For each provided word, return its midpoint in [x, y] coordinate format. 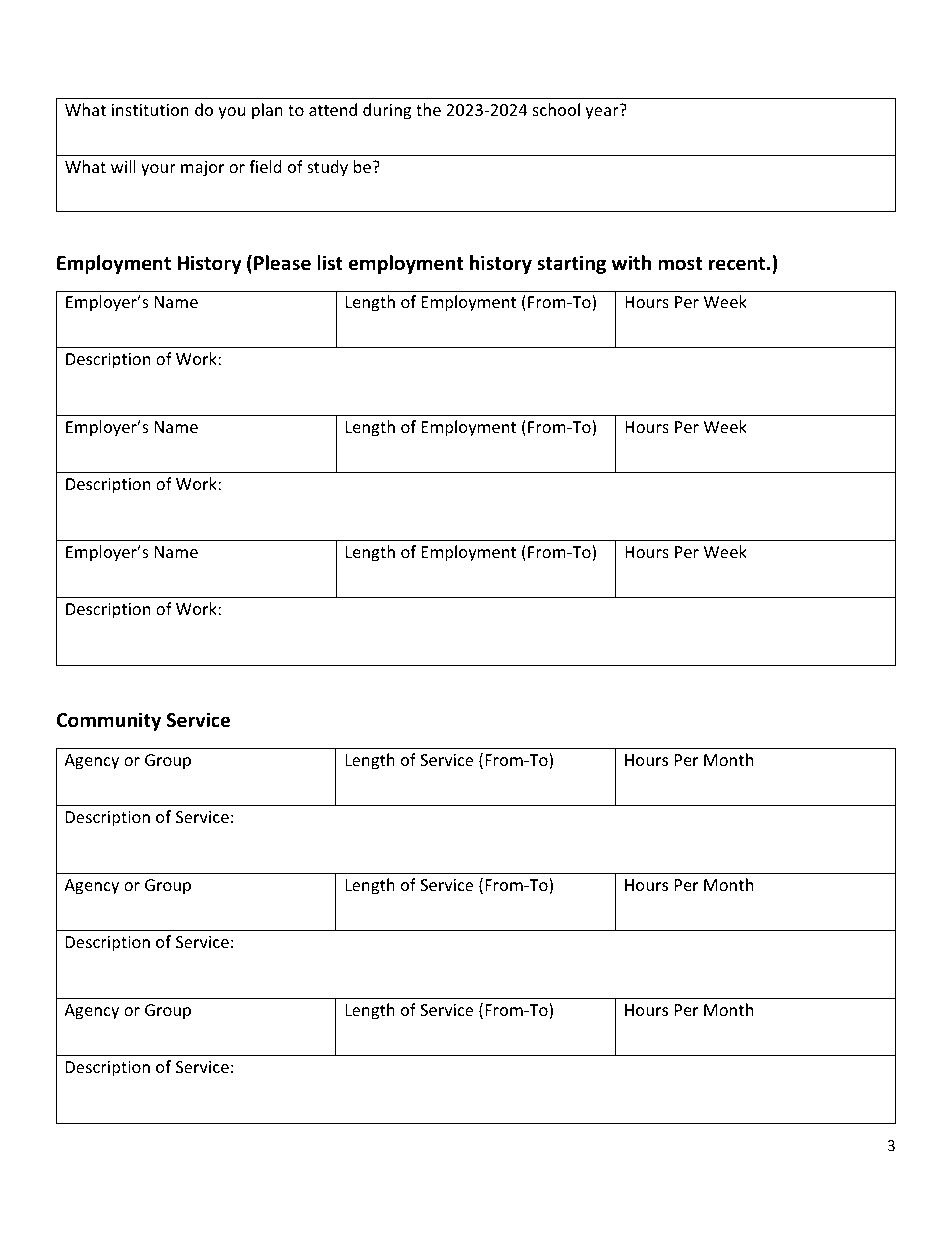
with [631, 262]
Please [282, 263]
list [330, 263]
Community [109, 721]
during [387, 111]
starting [571, 264]
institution [150, 110]
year [603, 112]
